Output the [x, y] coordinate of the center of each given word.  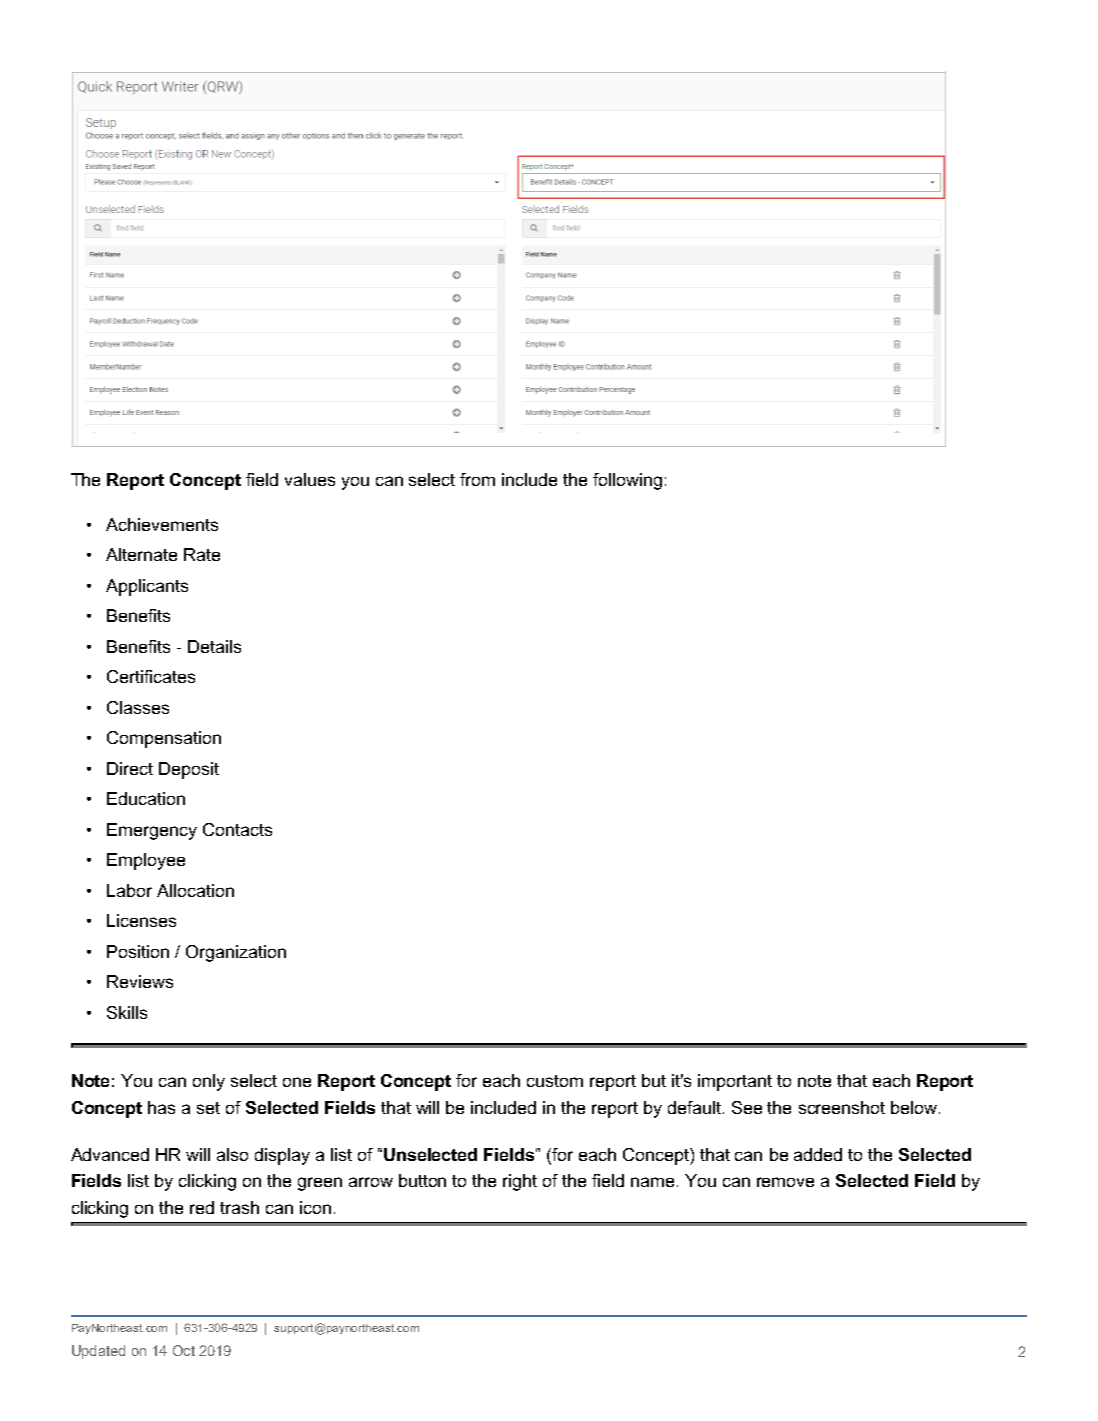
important [735, 1082]
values [310, 479]
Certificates [151, 676]
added [818, 1154]
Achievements [162, 524]
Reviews [140, 981]
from [477, 479]
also [232, 1154]
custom [555, 1081]
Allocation [195, 890]
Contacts [237, 829]
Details [214, 646]
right [520, 1182]
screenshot [842, 1107]
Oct [184, 1350]
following [627, 481]
